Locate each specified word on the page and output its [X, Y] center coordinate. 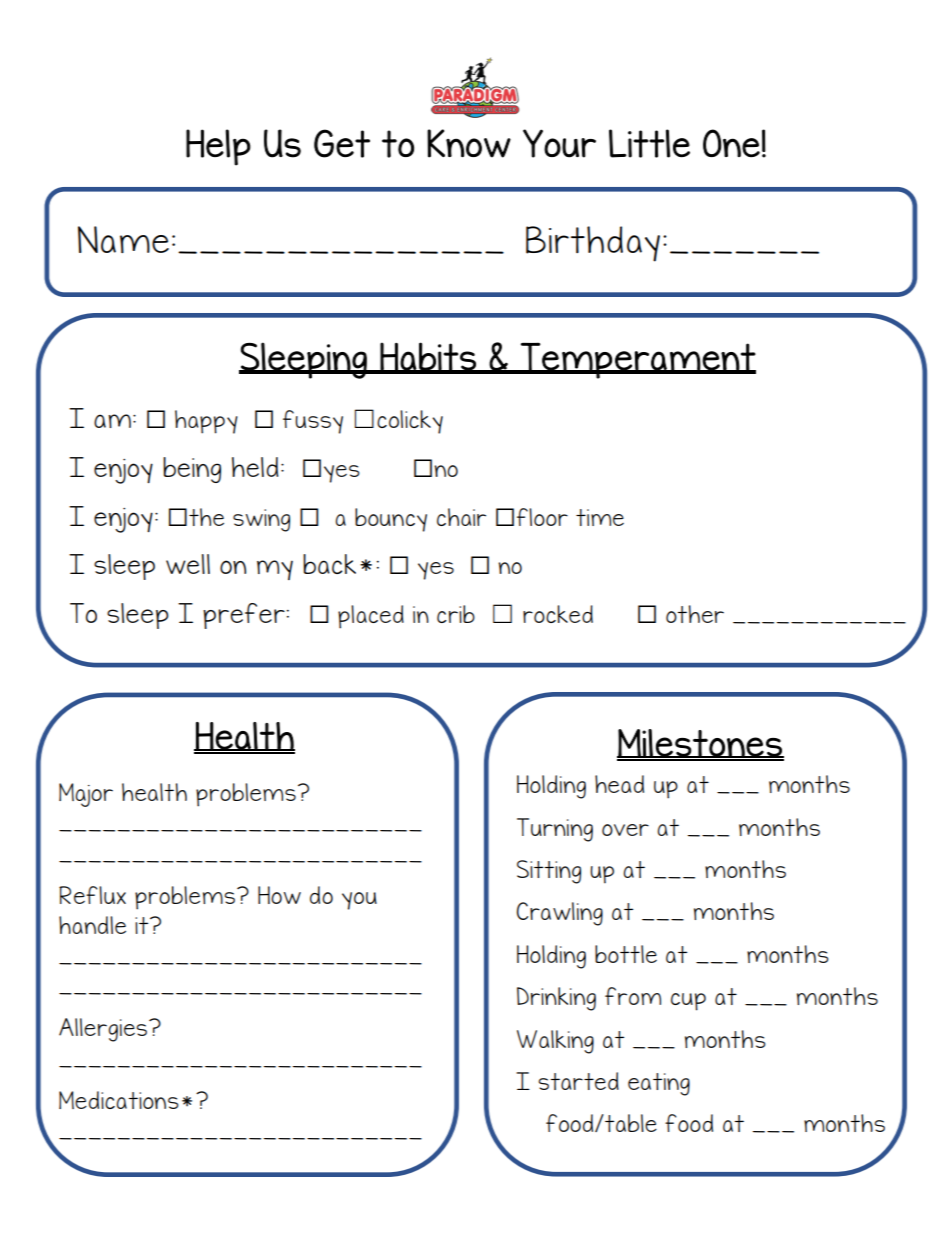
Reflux [92, 895]
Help [218, 147]
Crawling [560, 914]
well [188, 564]
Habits [428, 357]
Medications [119, 1100]
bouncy [391, 520]
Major [86, 795]
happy [206, 422]
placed [371, 617]
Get [342, 143]
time [600, 517]
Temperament [637, 360]
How [279, 895]
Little [649, 143]
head [619, 784]
